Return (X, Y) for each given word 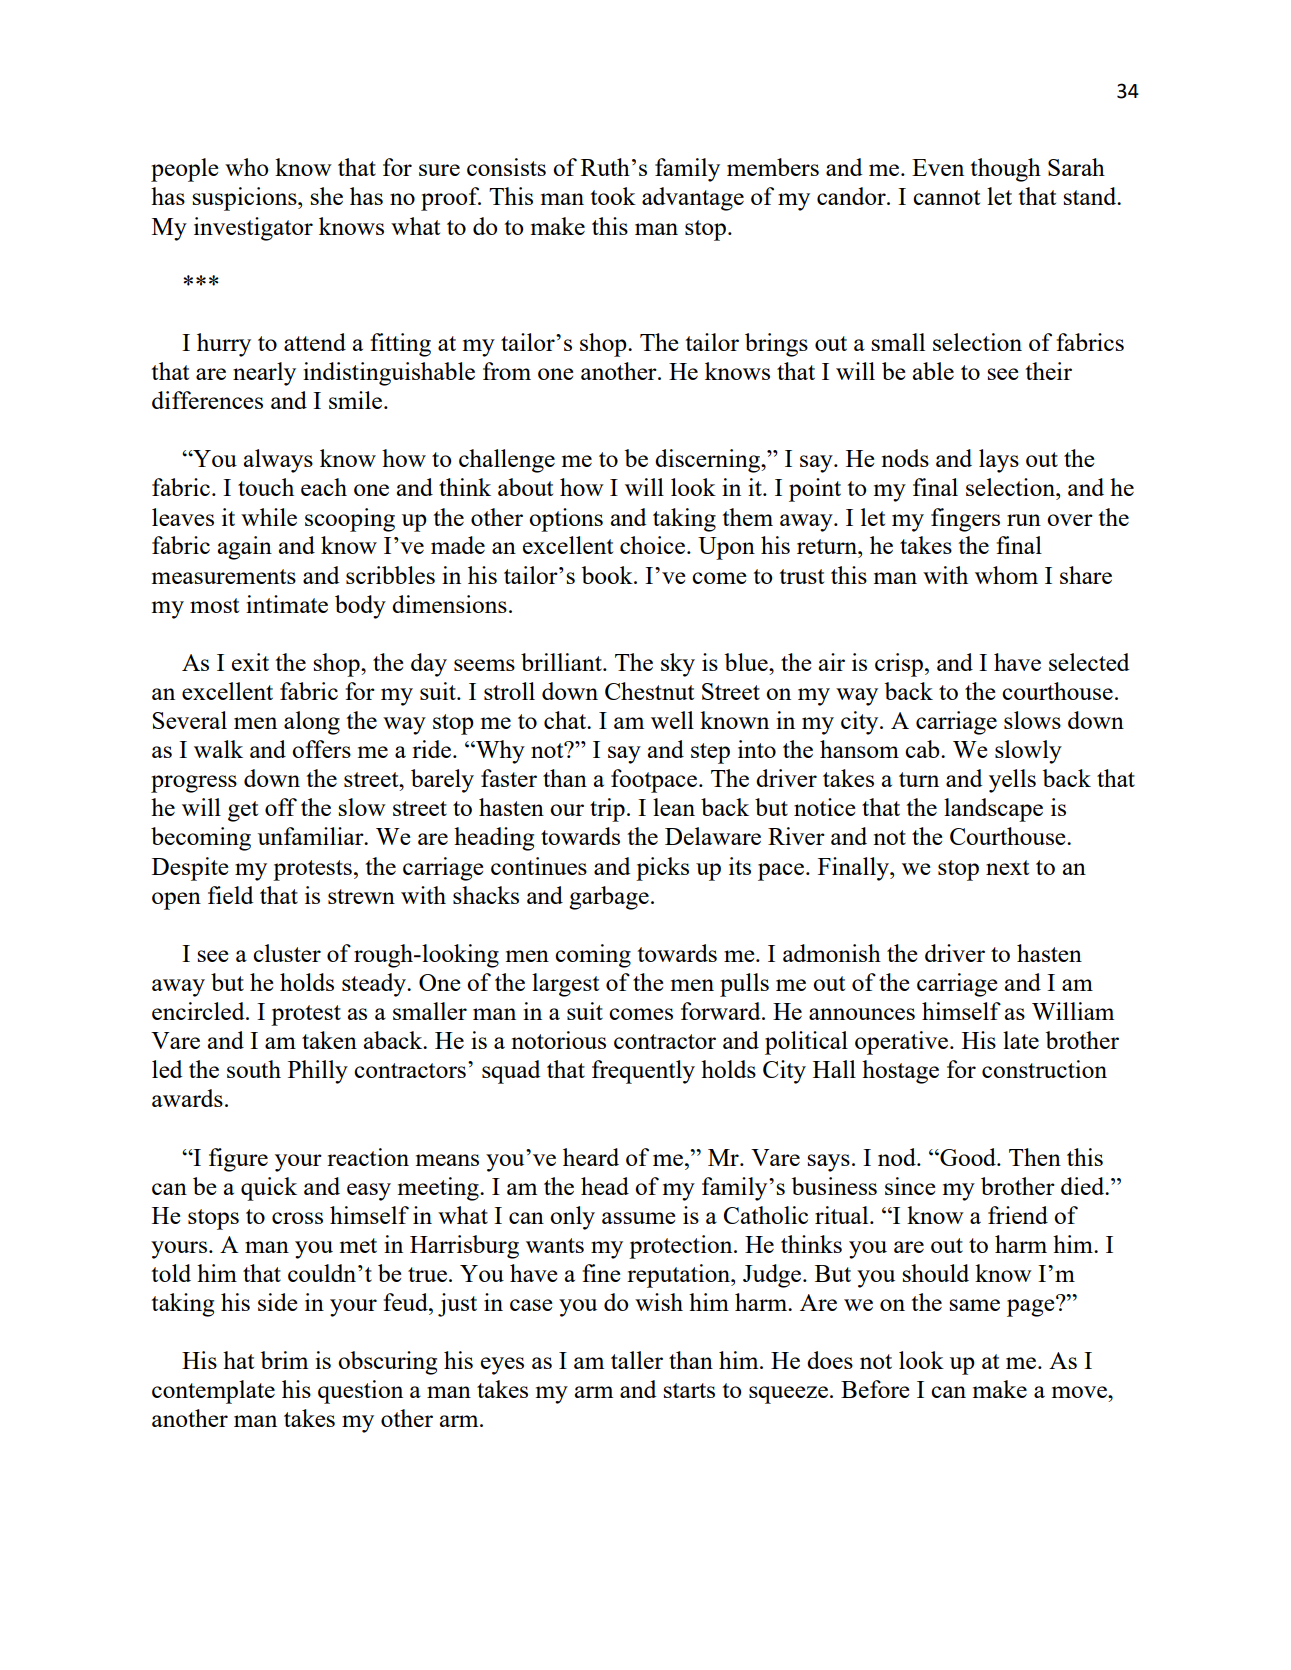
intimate (287, 604)
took (613, 196)
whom (1006, 575)
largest (565, 985)
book (608, 575)
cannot (946, 197)
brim (284, 1360)
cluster (287, 953)
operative (901, 1043)
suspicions (246, 199)
